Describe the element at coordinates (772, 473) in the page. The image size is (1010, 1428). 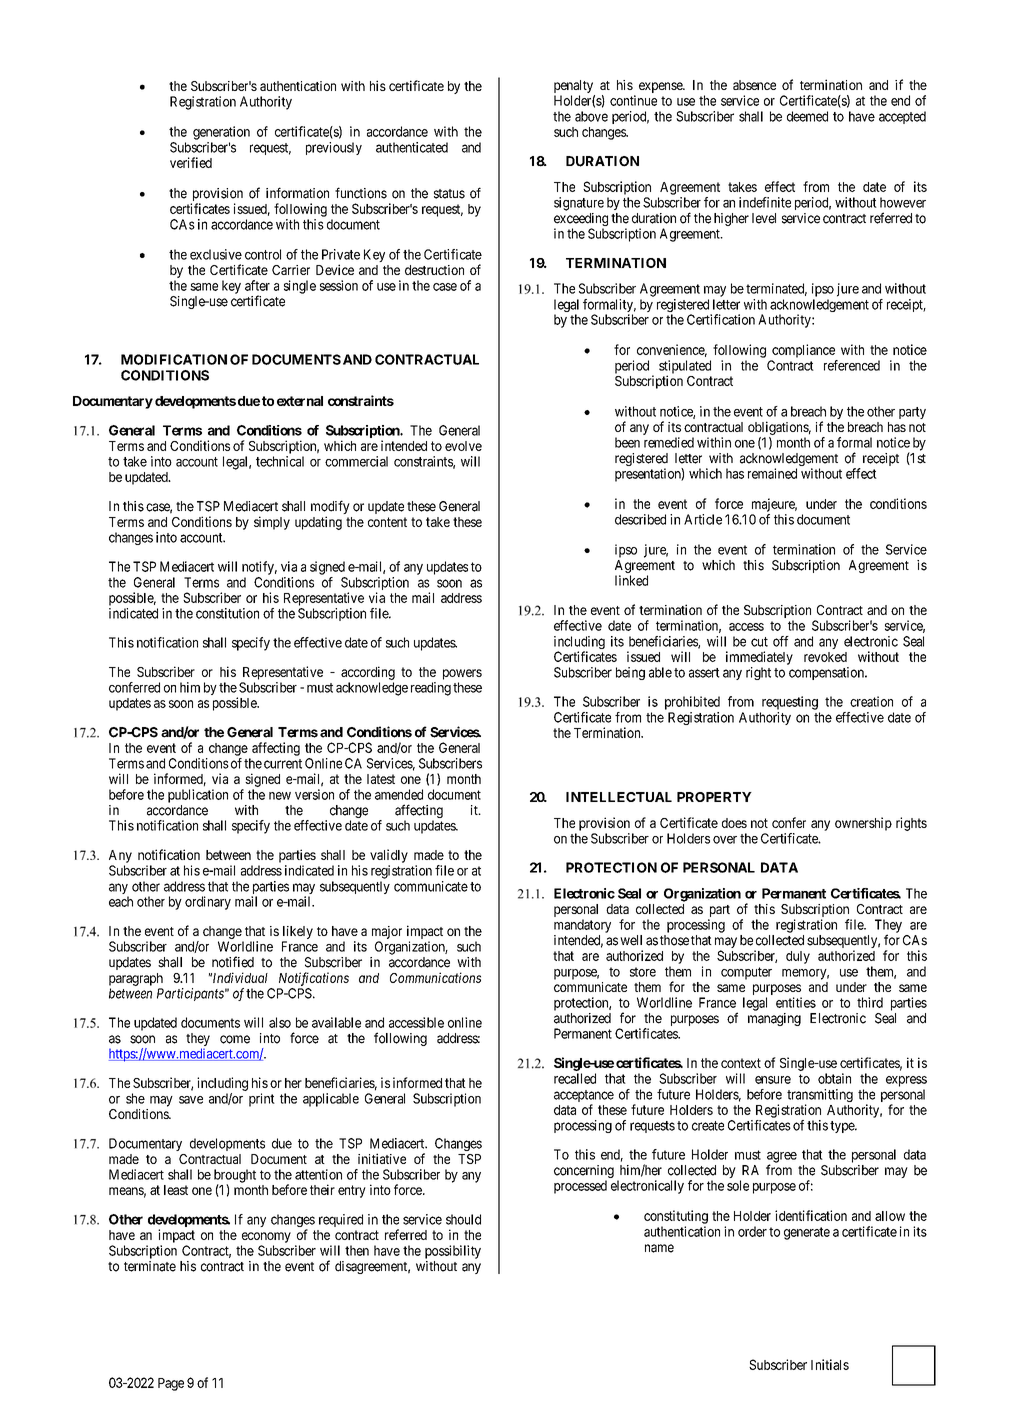
I see `remained` at that location.
